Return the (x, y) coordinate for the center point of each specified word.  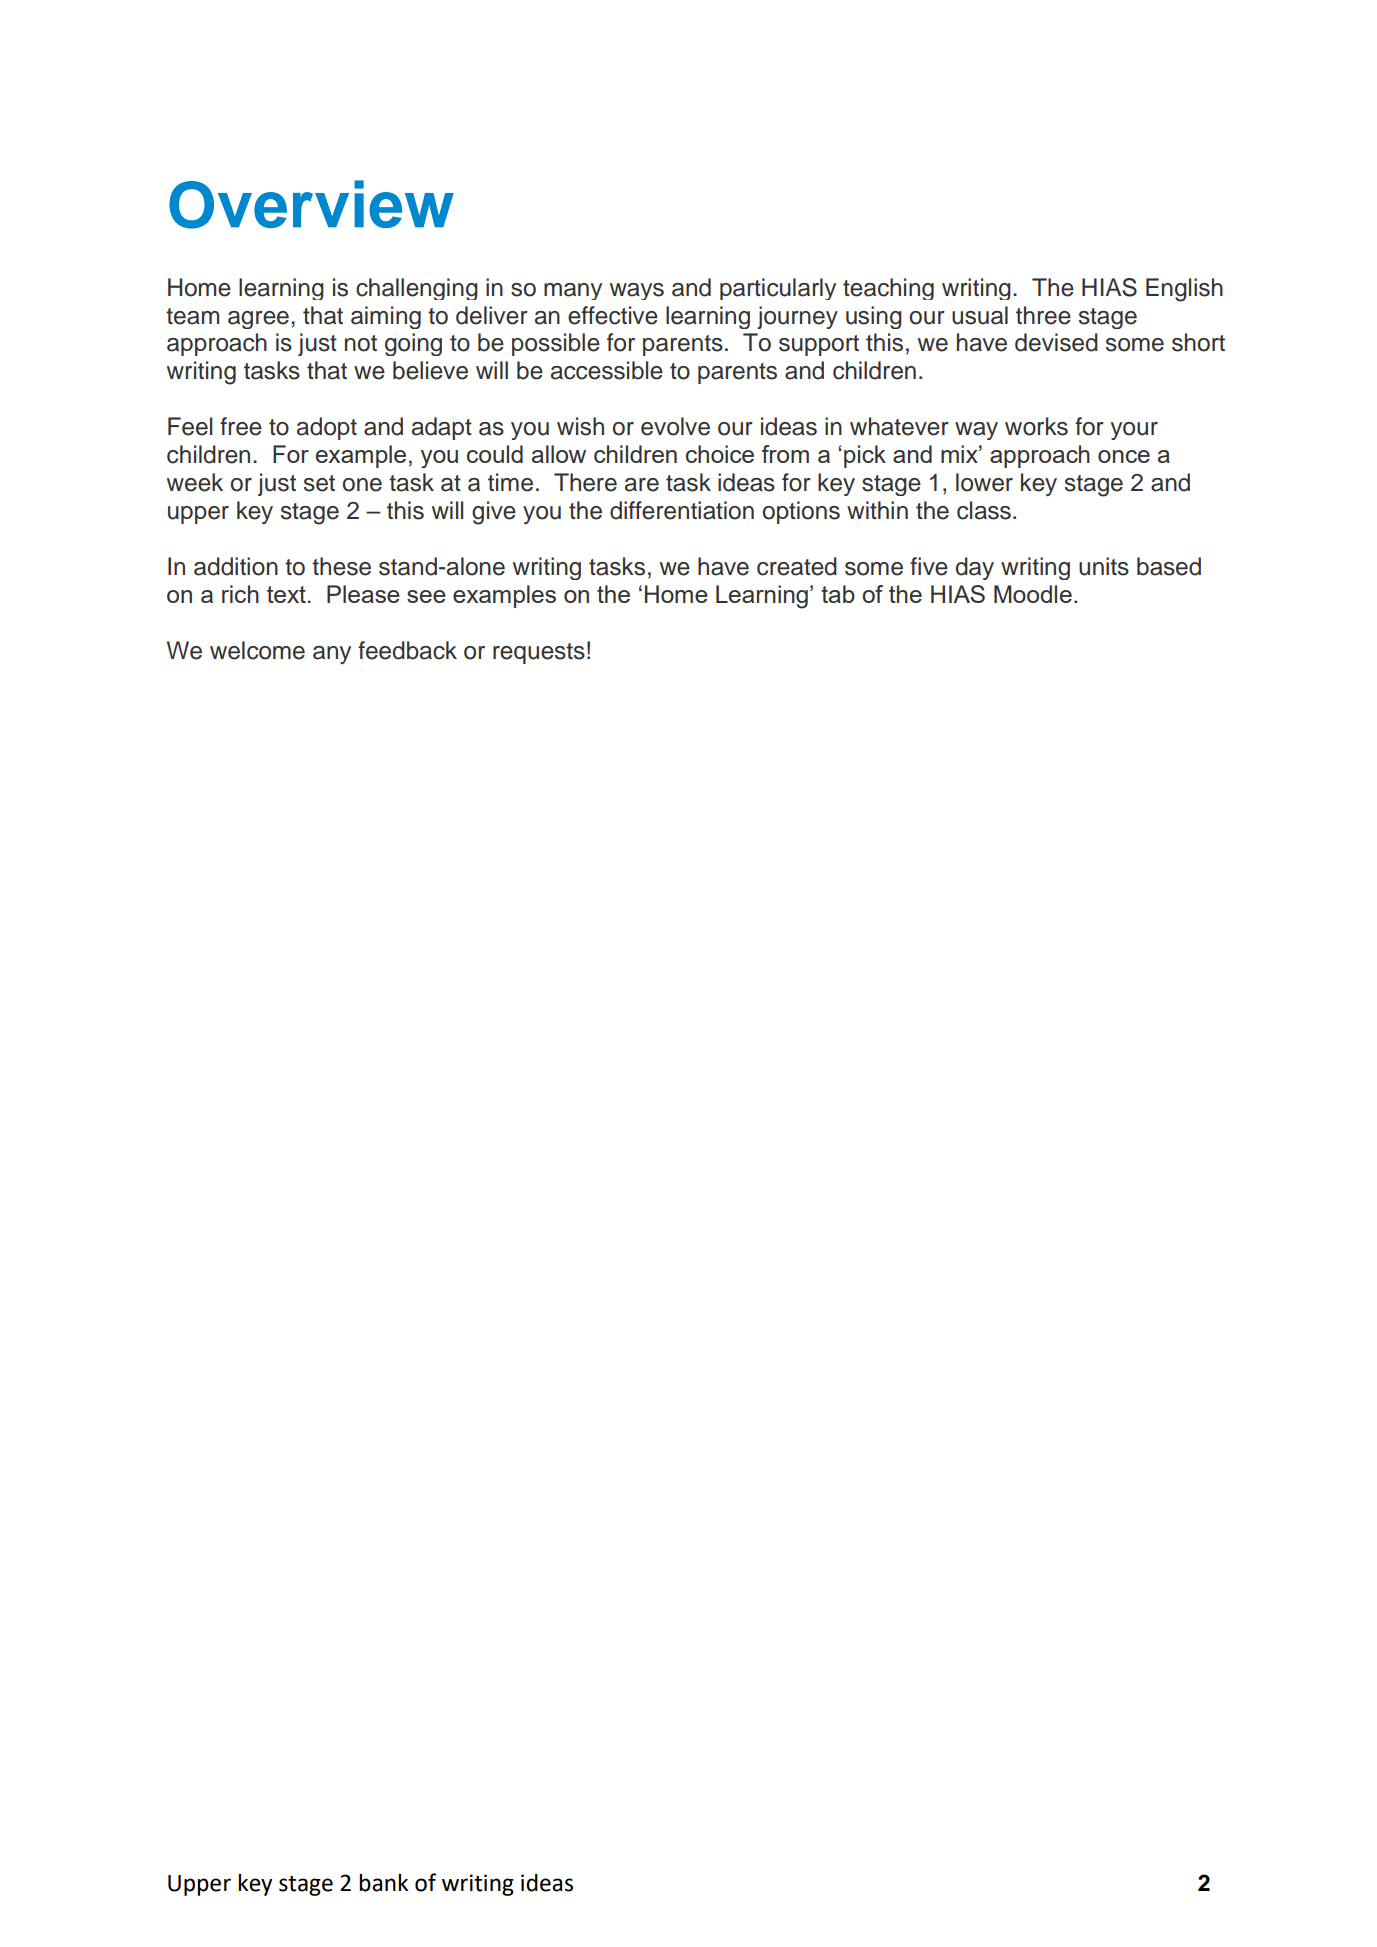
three (1043, 315)
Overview (311, 204)
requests (539, 653)
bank (383, 1883)
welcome (257, 650)
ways (637, 291)
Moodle (1033, 594)
